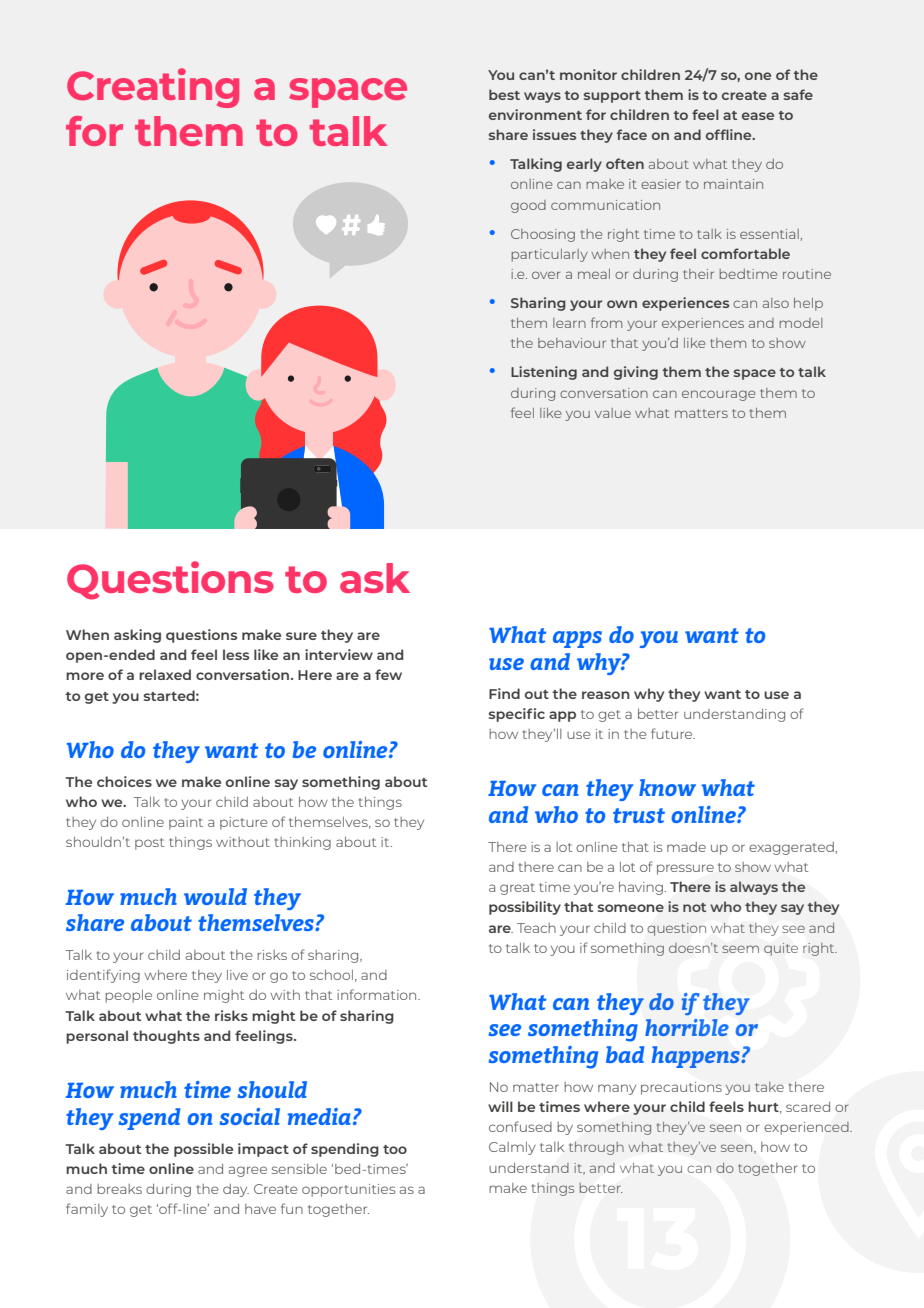 The image size is (924, 1308). Describe the element at coordinates (137, 636) in the image. I see `asking` at that location.
